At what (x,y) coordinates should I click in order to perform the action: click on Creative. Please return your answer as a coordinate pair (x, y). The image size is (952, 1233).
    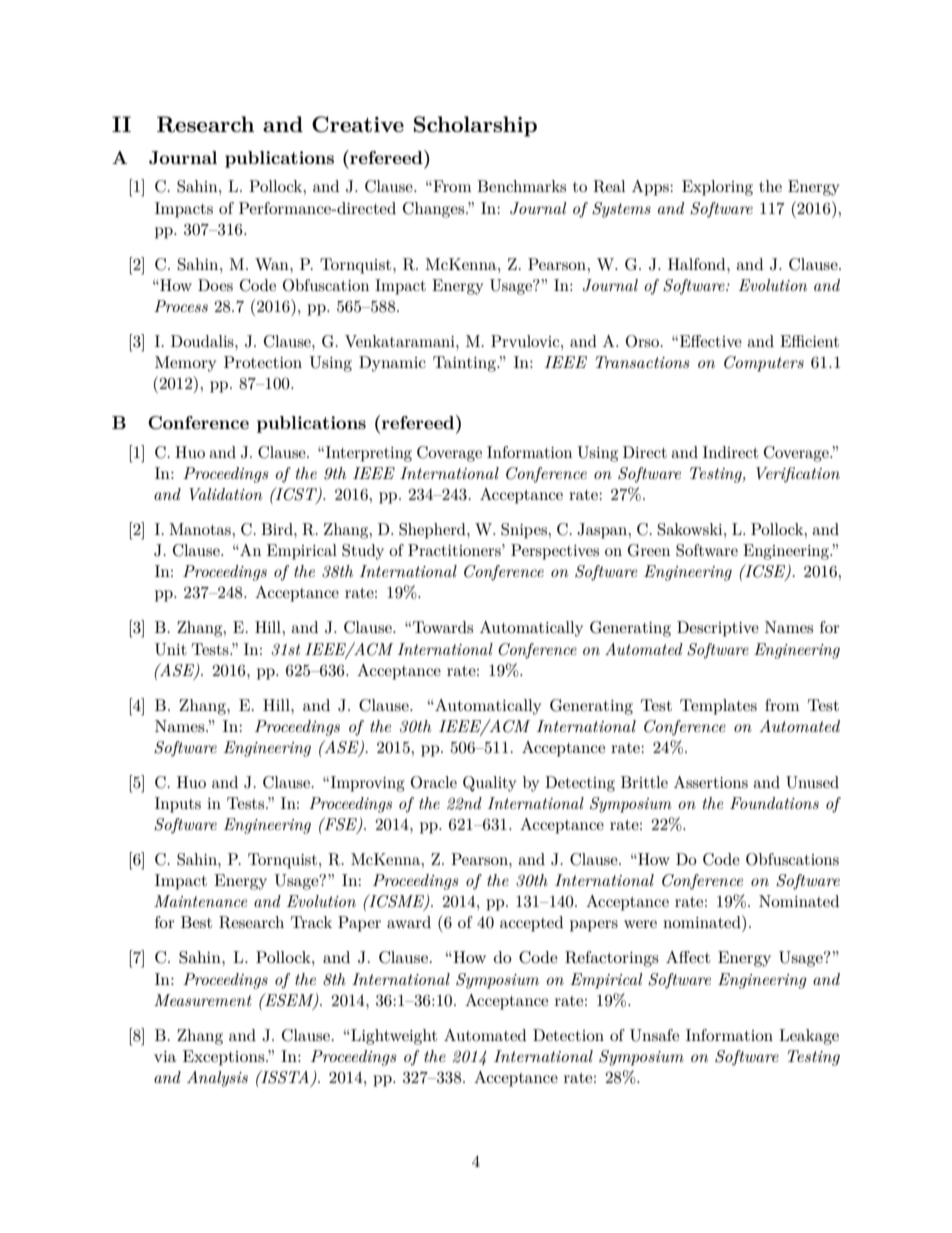
    Looking at the image, I should click on (358, 124).
